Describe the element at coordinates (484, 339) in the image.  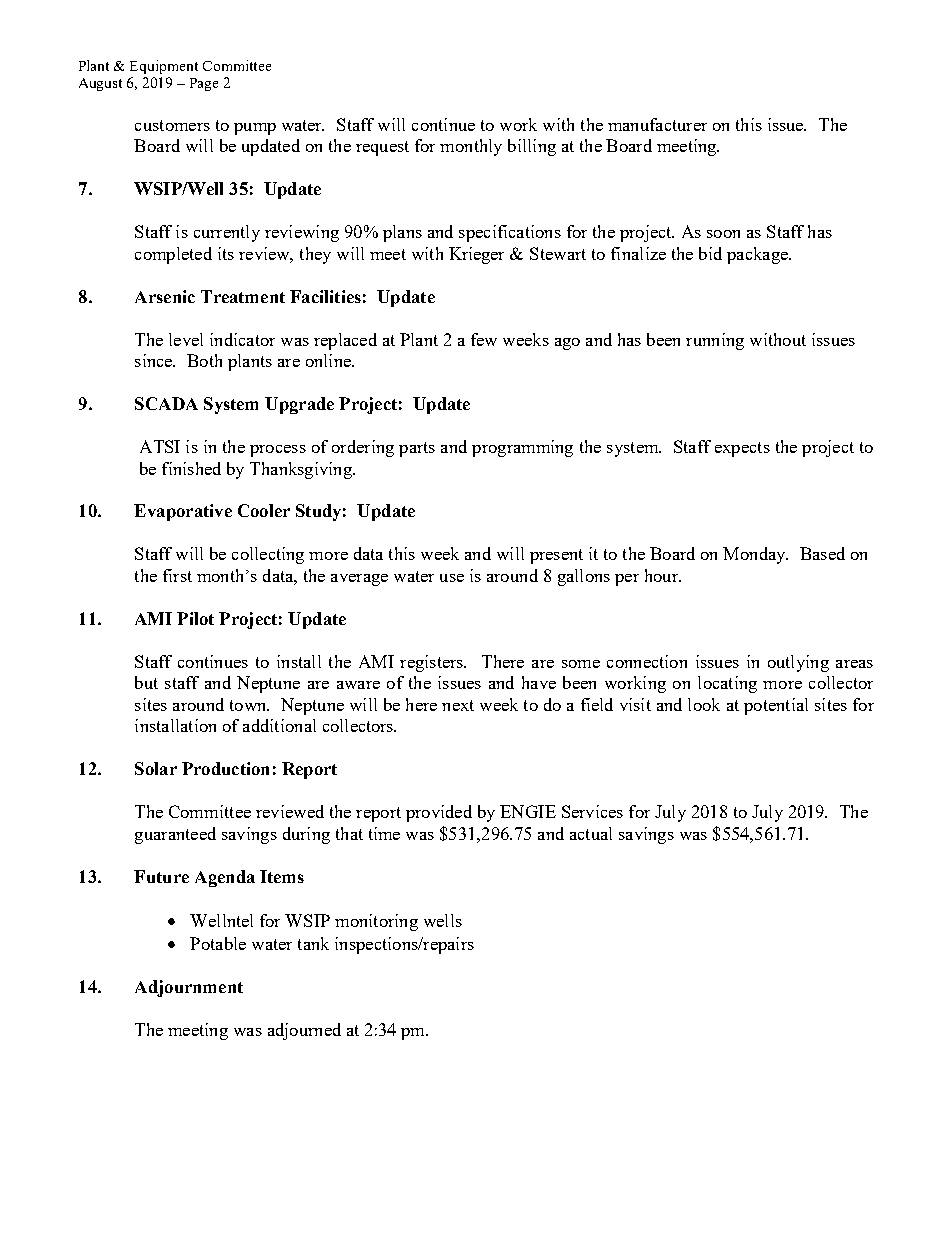
I see `few` at that location.
